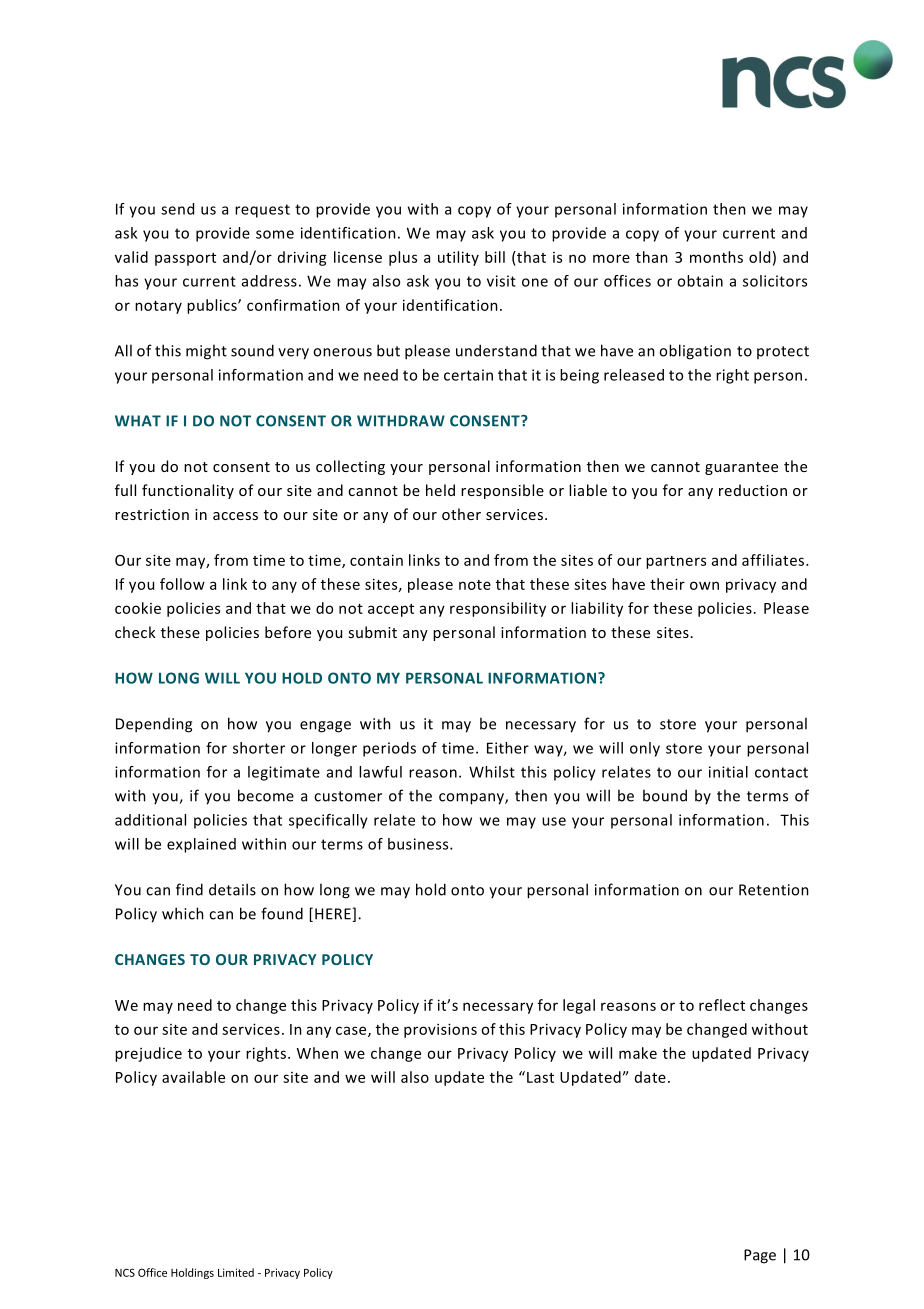 The width and height of the screenshot is (924, 1309). Describe the element at coordinates (236, 1272) in the screenshot. I see `Limited` at that location.
